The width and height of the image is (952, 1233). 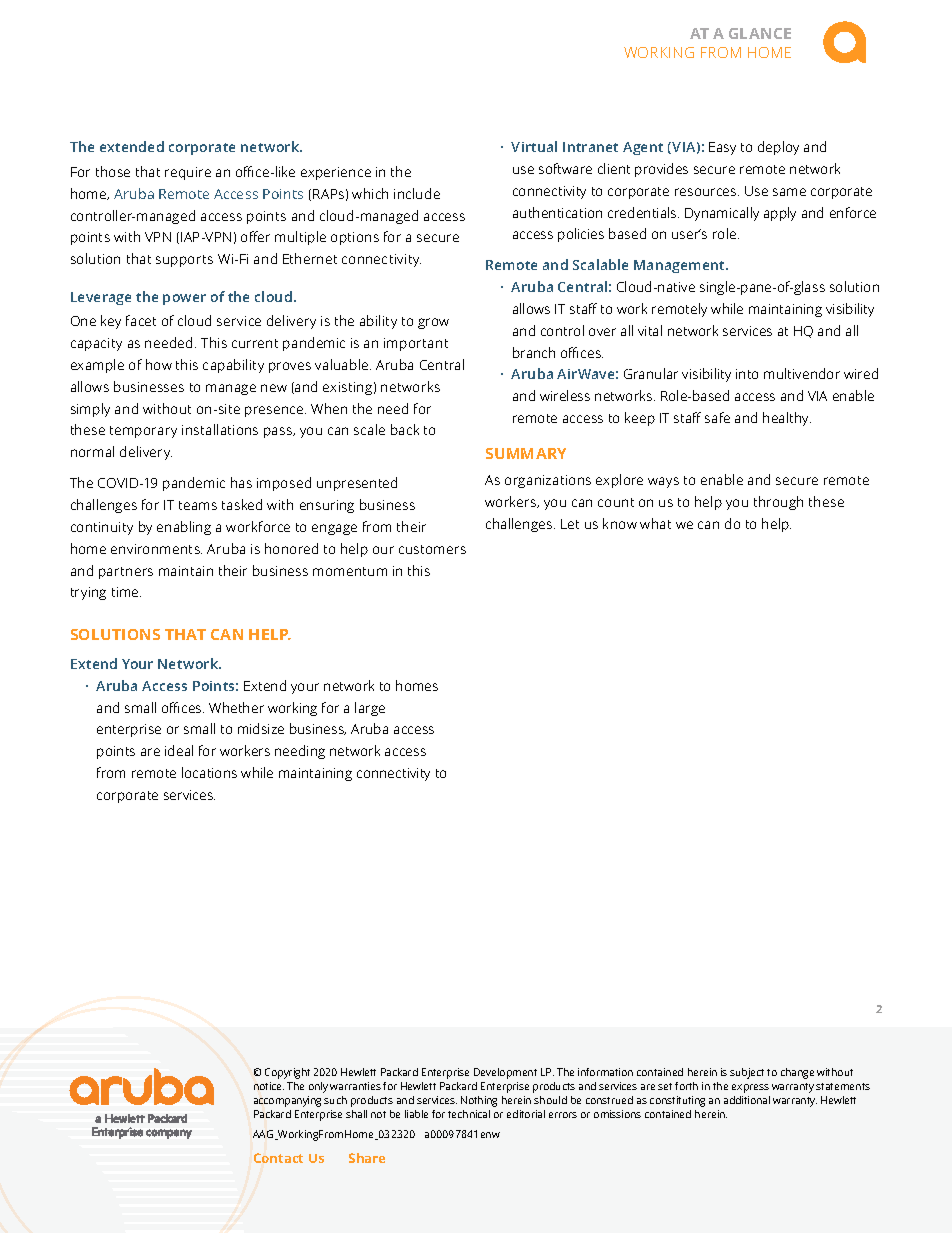 What do you see at coordinates (534, 146) in the image?
I see `Virtual` at bounding box center [534, 146].
